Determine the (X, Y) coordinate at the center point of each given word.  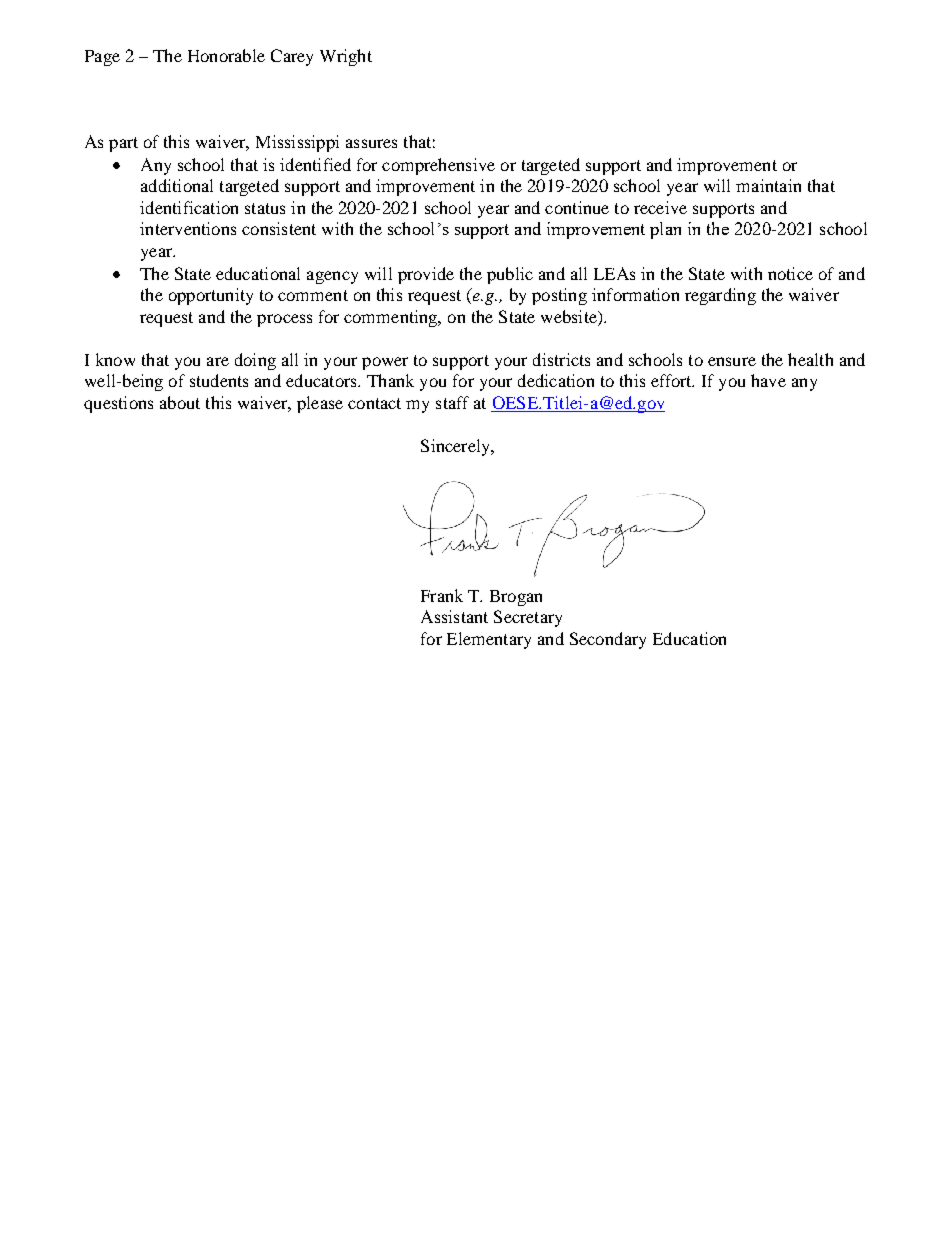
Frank (442, 595)
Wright (346, 57)
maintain (768, 185)
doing (255, 361)
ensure (732, 361)
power (385, 363)
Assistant (454, 616)
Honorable (226, 55)
